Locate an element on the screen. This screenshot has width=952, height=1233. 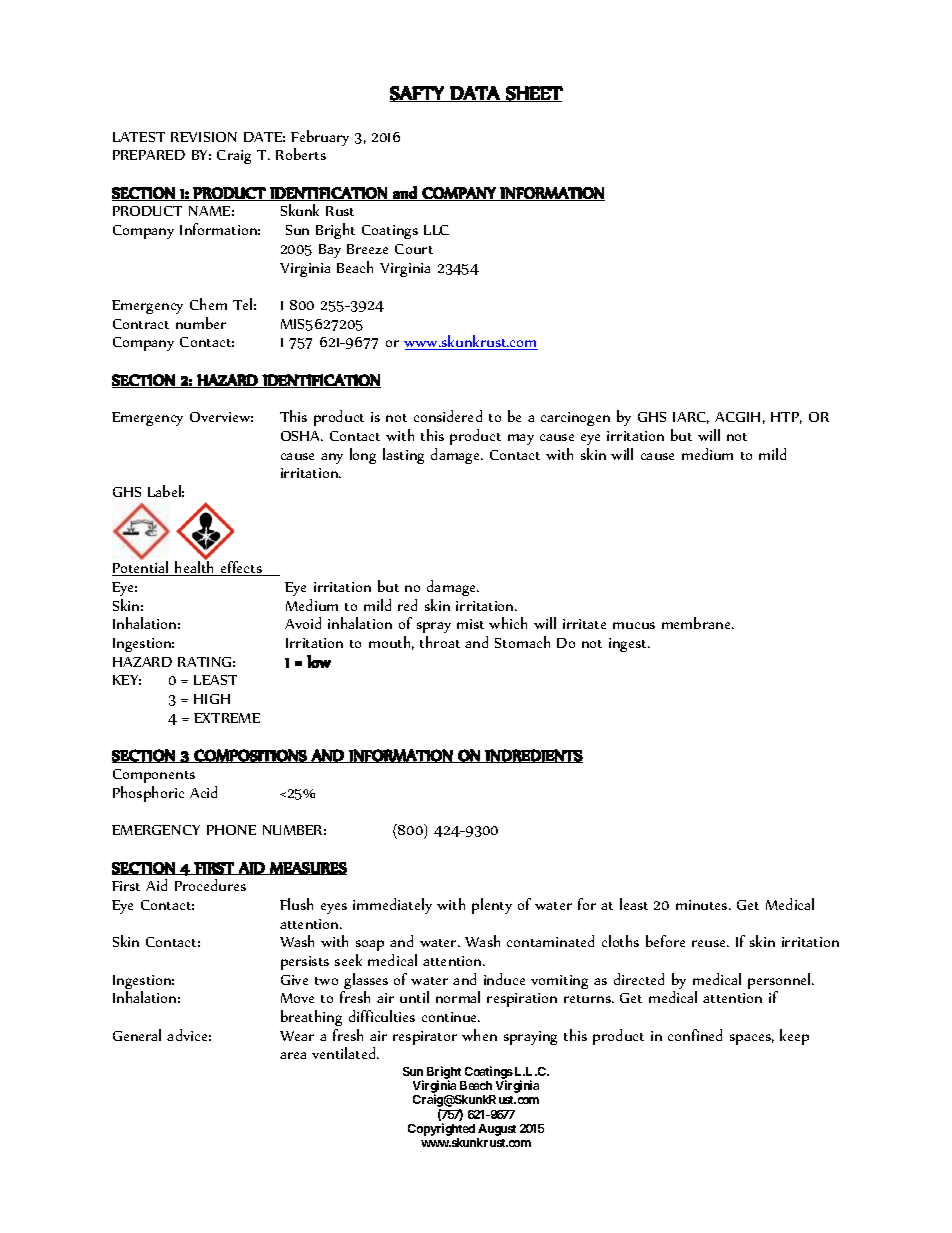
DATA is located at coordinates (475, 94).
